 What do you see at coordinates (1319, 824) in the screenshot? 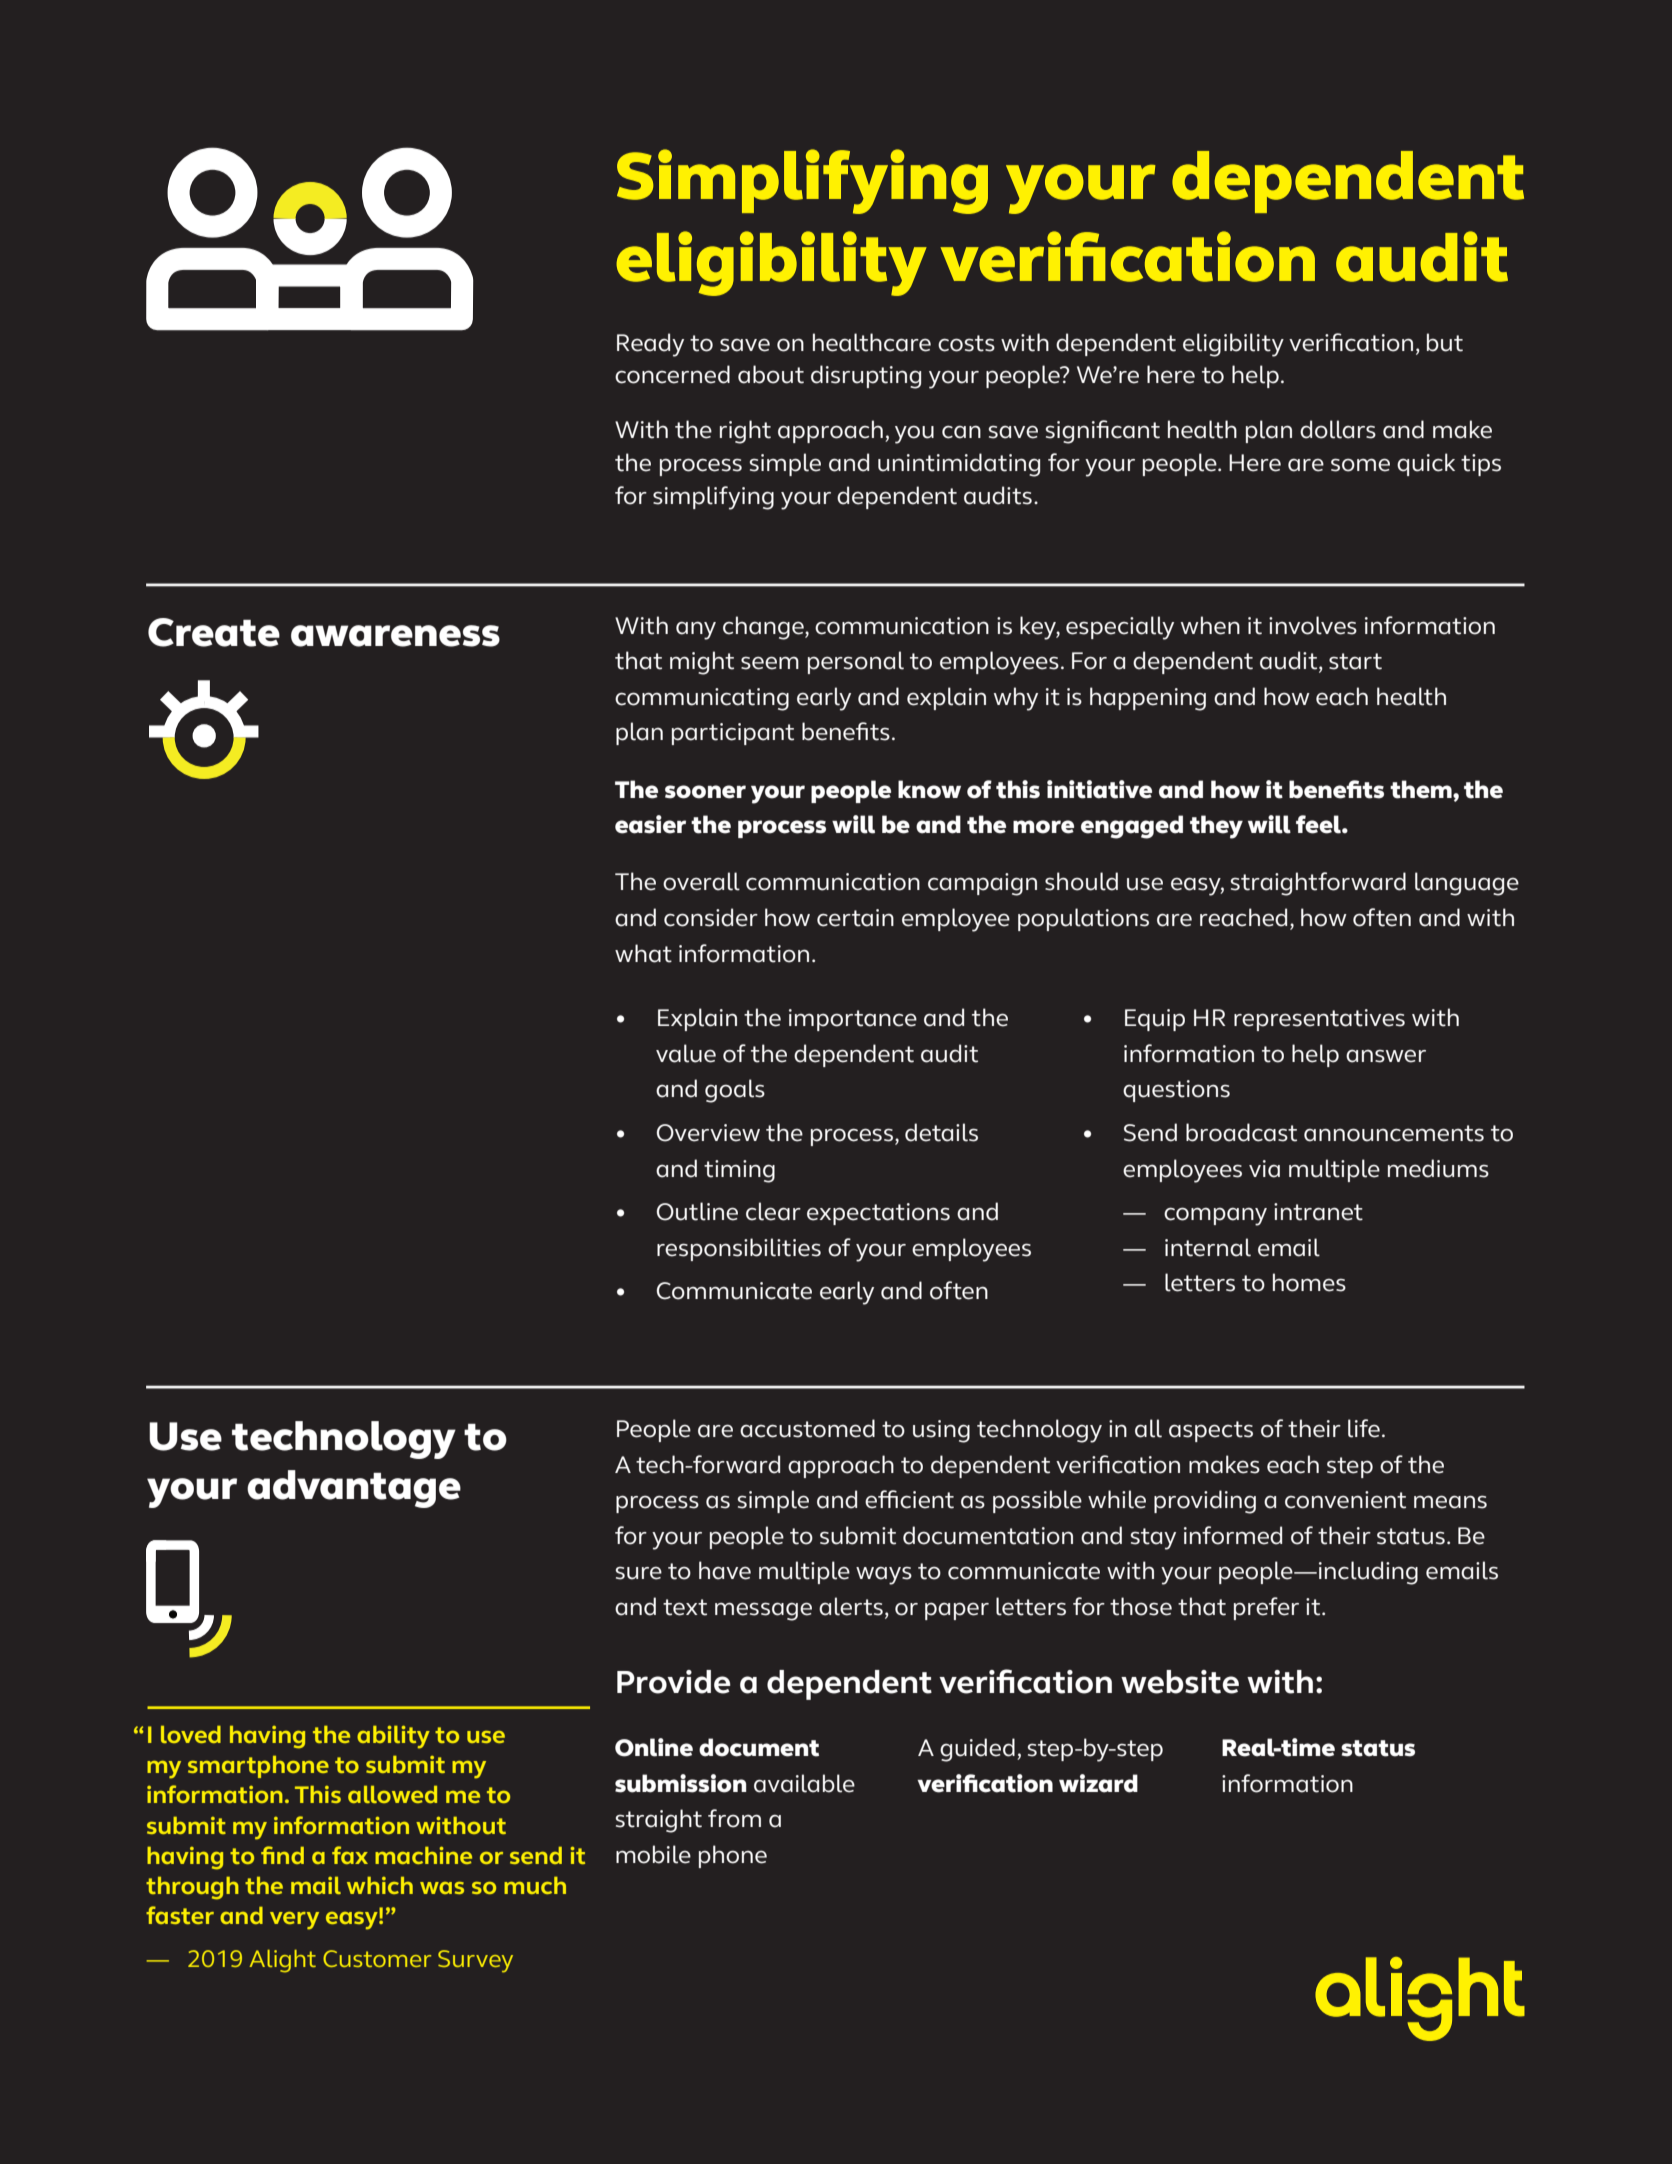
I see `feel` at bounding box center [1319, 824].
